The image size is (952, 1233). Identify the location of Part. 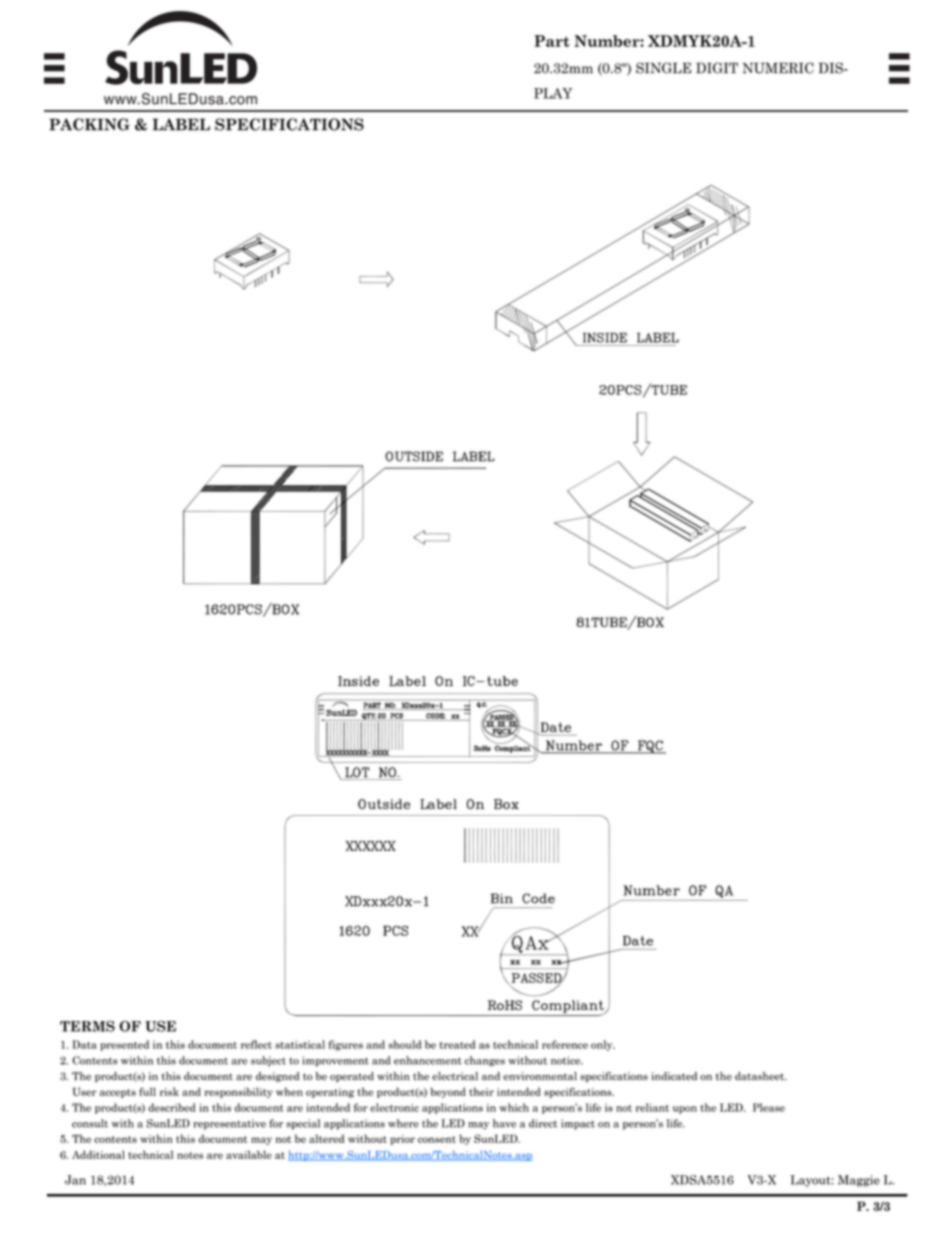
(552, 41).
